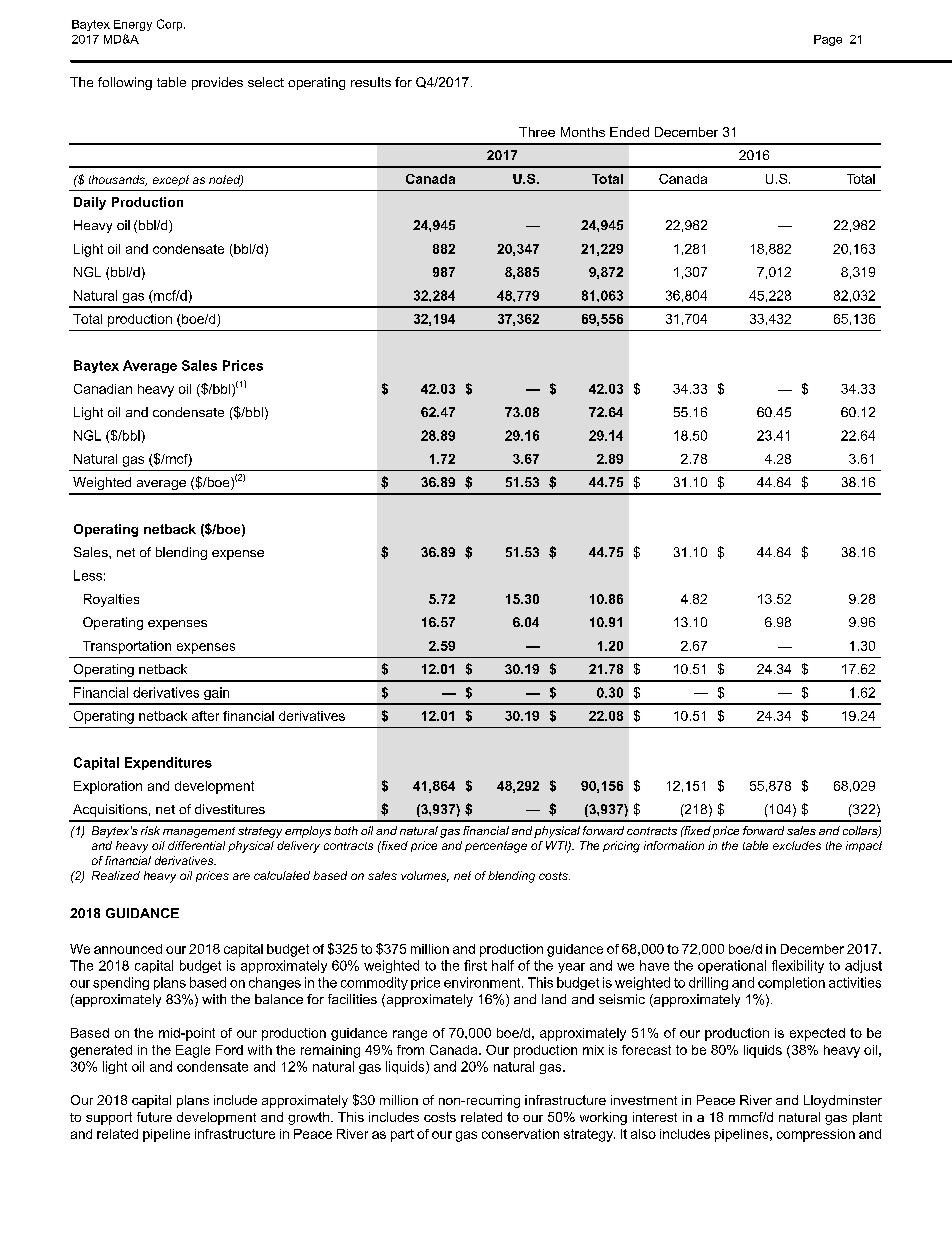 The image size is (952, 1233). I want to click on Corp, so click(171, 25).
